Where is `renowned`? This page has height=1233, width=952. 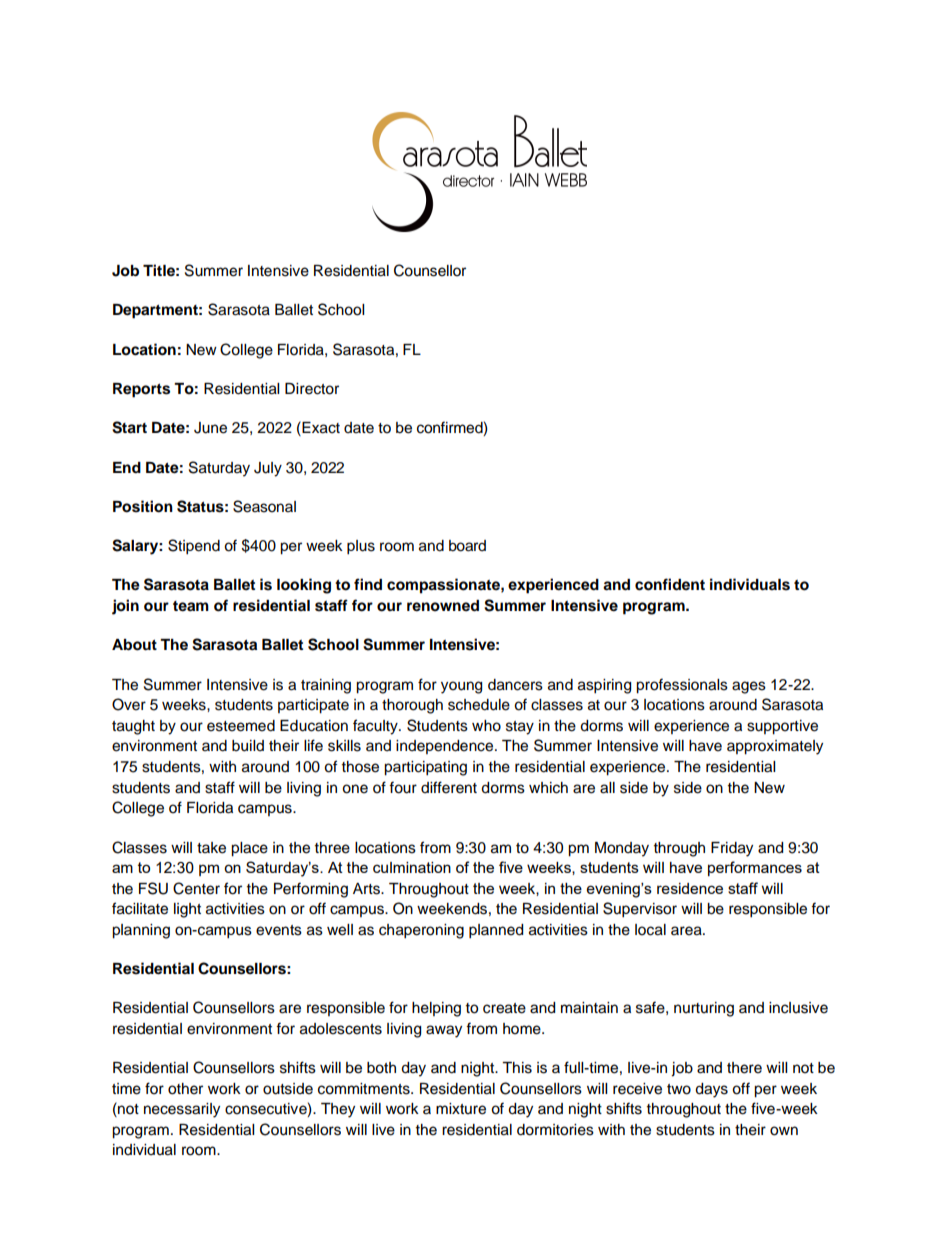 renowned is located at coordinates (443, 606).
